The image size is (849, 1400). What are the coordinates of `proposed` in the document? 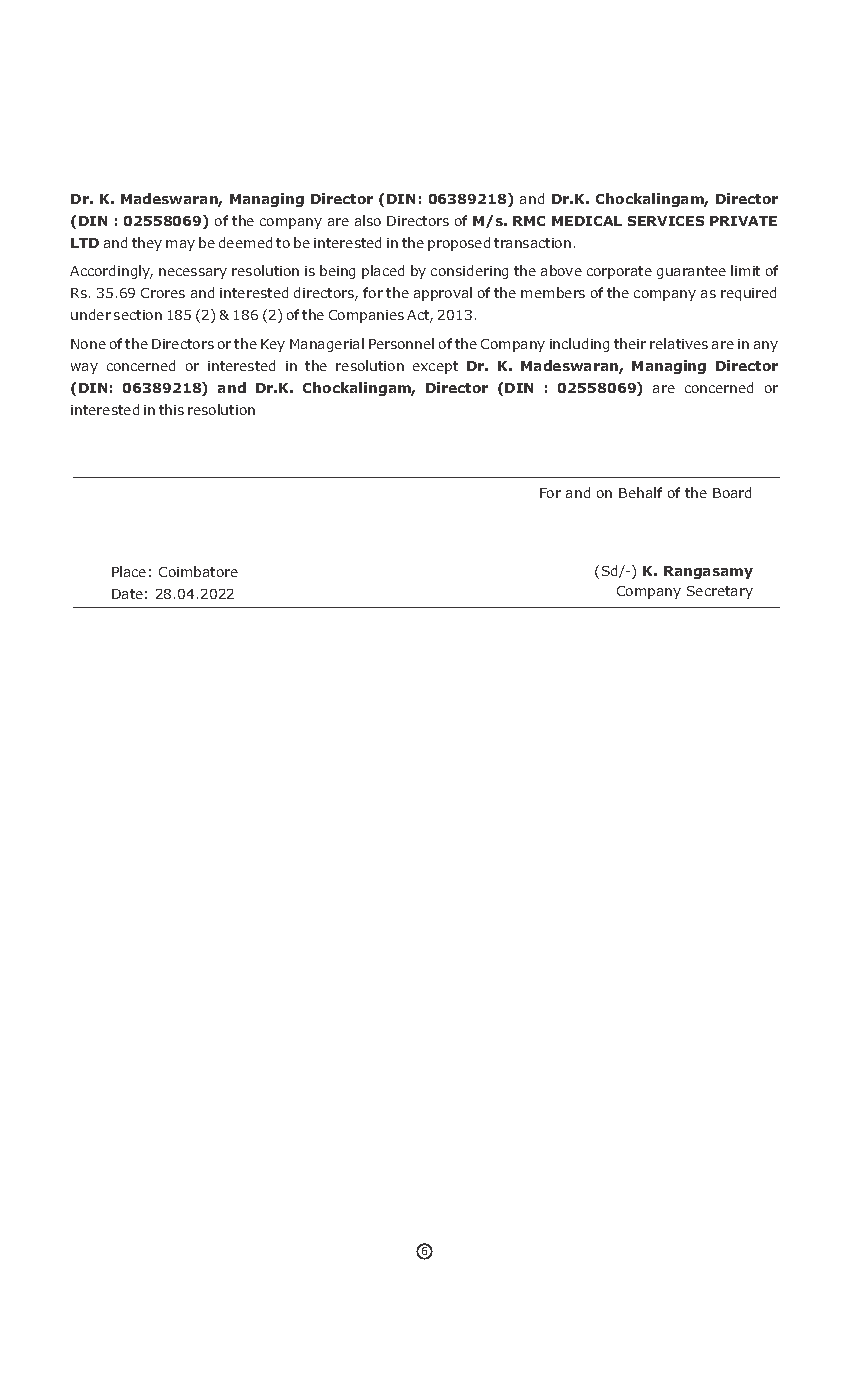 It's located at (459, 244).
